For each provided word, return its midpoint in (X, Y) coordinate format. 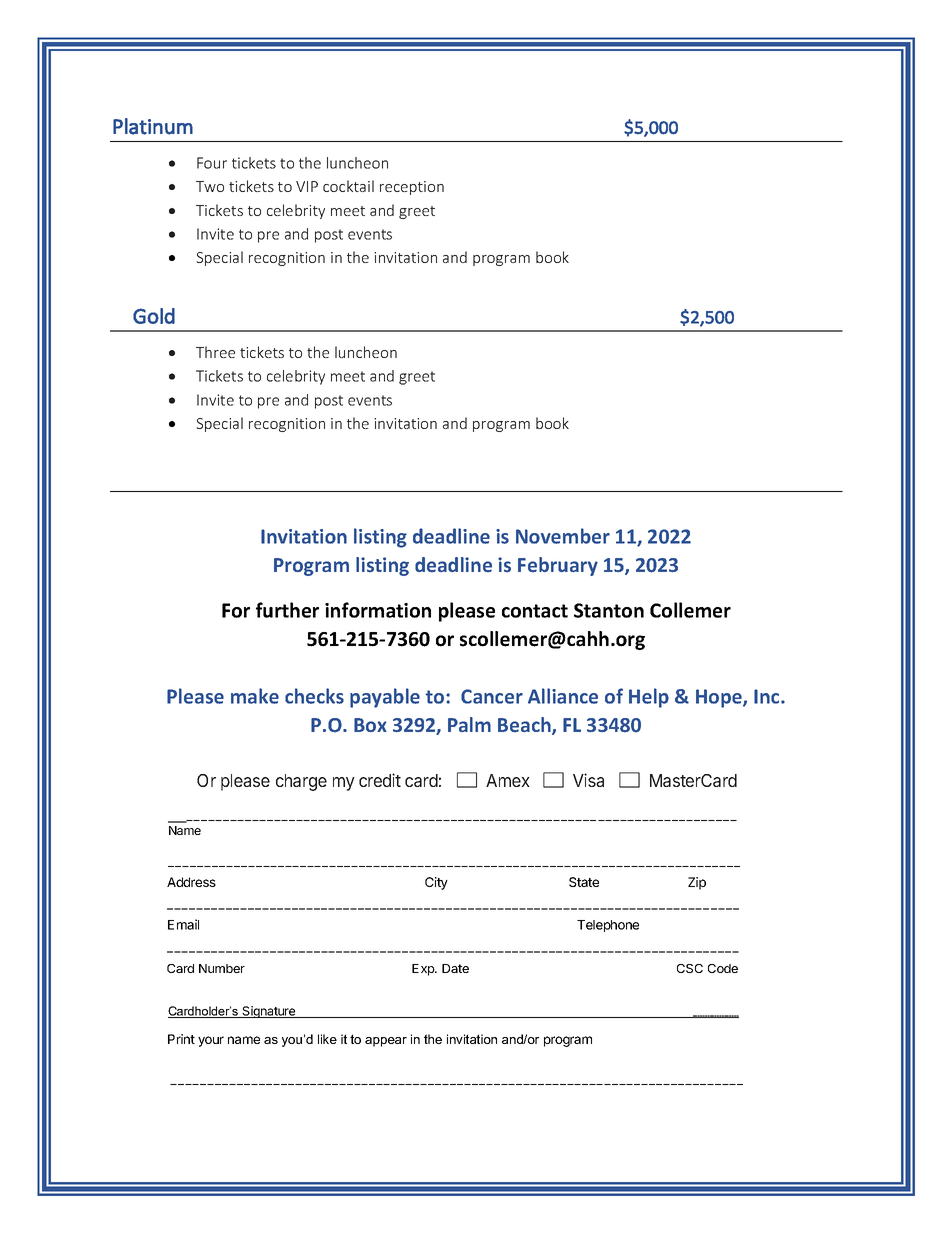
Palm (469, 724)
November (563, 536)
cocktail (348, 186)
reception (412, 188)
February (558, 566)
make (255, 696)
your (211, 1041)
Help (649, 698)
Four (212, 163)
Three (215, 352)
